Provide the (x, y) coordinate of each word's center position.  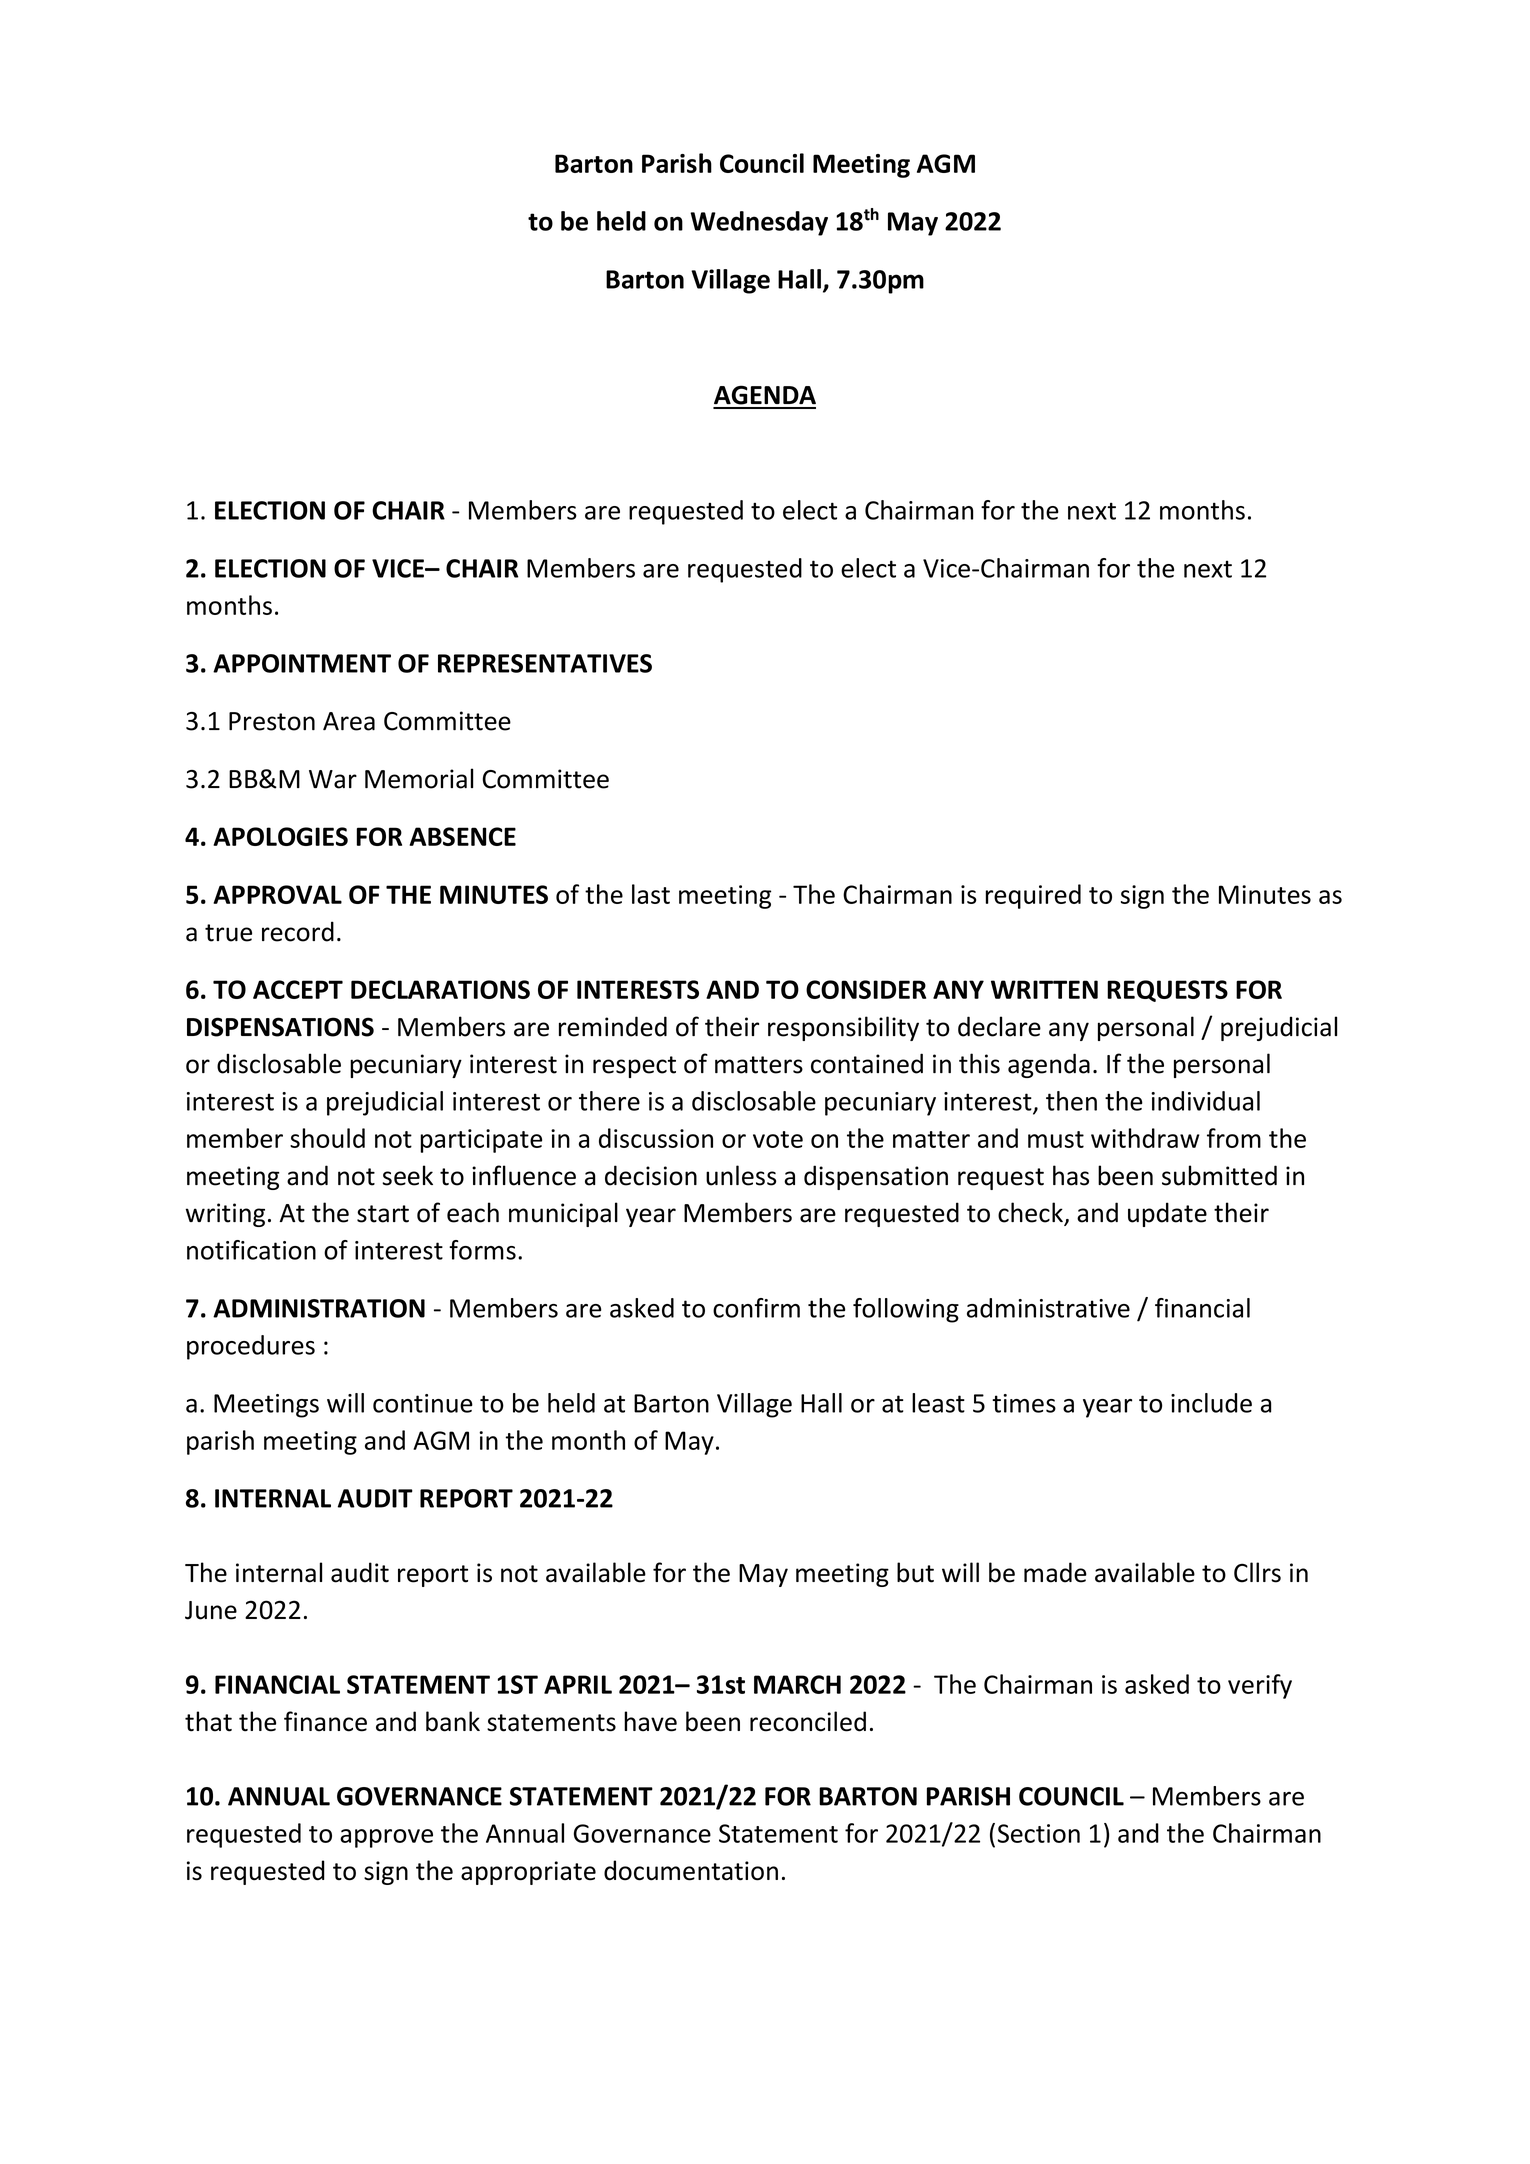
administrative (1048, 1308)
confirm (756, 1308)
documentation (691, 1870)
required (1033, 896)
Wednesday (759, 223)
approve (386, 1838)
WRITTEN (1044, 989)
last (651, 894)
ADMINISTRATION (319, 1308)
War (333, 779)
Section (1039, 1833)
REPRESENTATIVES (545, 663)
